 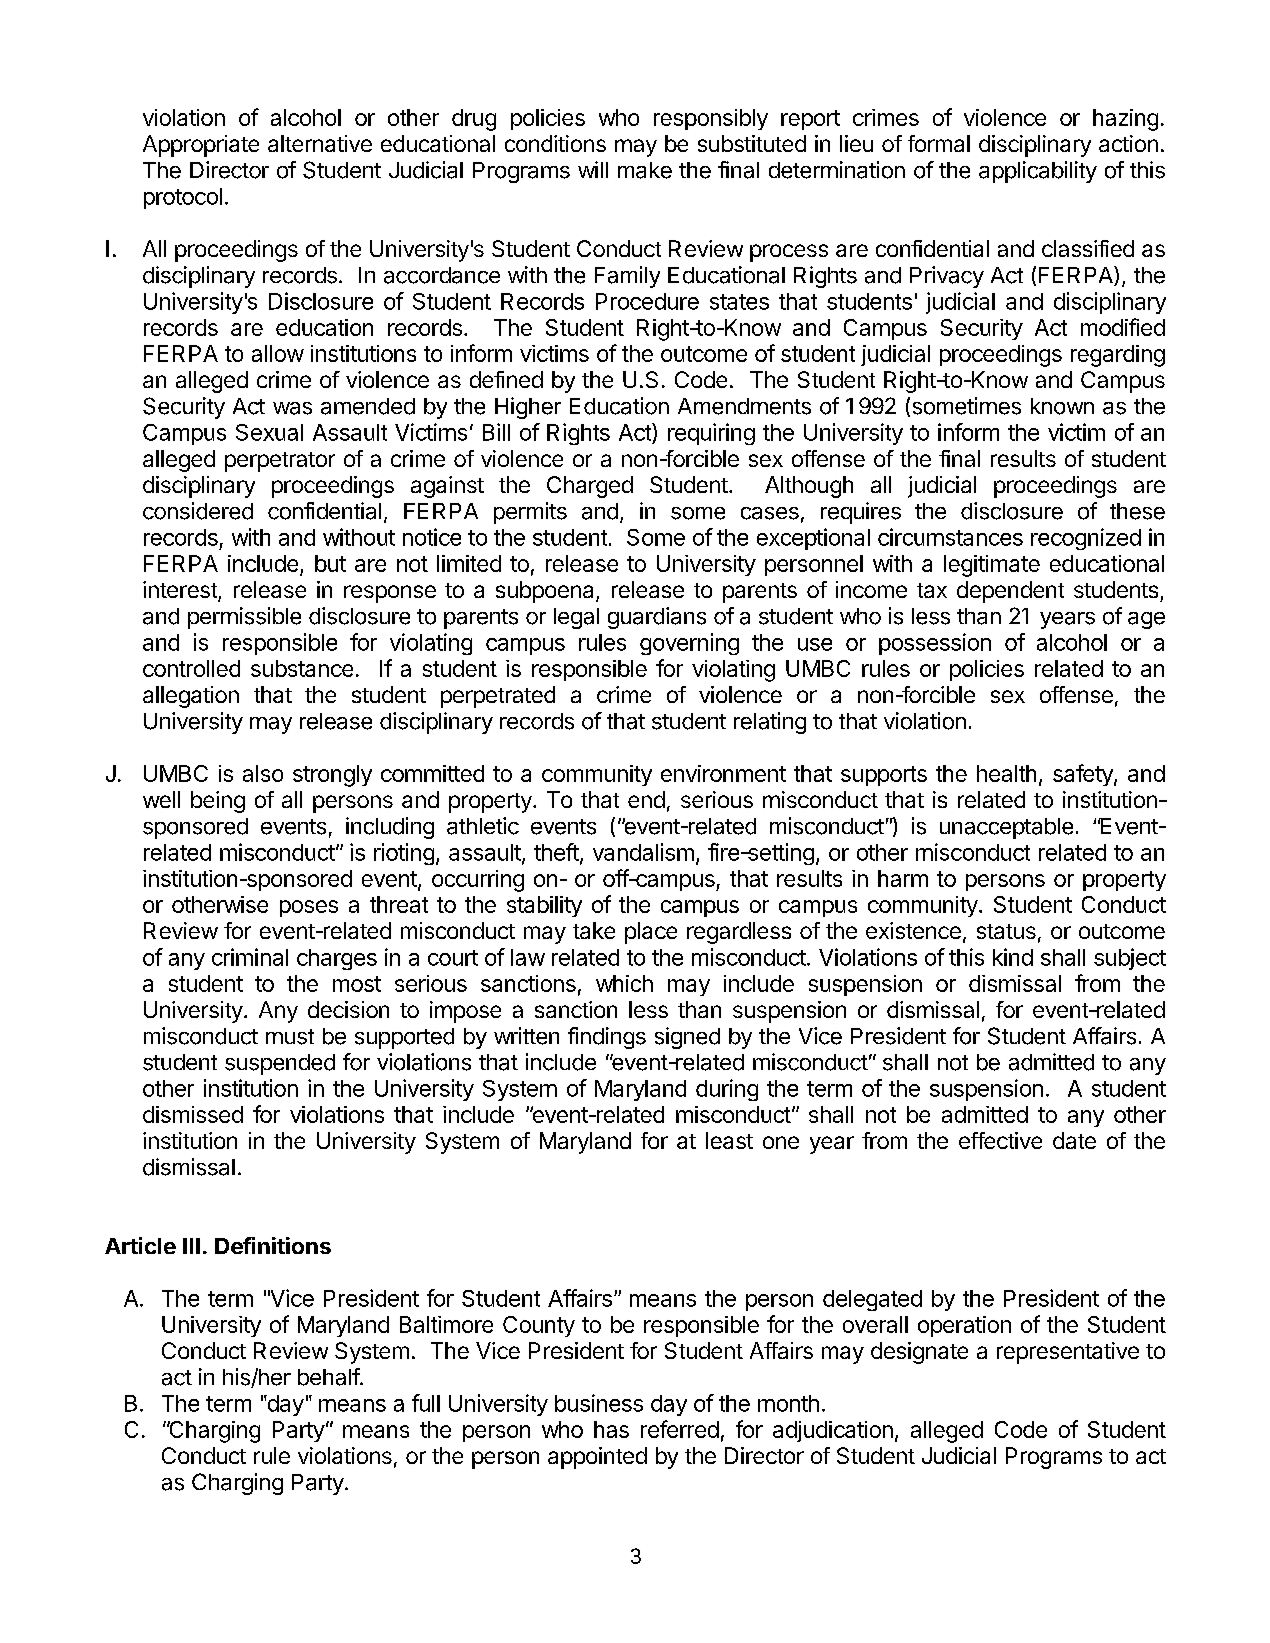 I want to click on perpetrator, so click(x=280, y=462).
